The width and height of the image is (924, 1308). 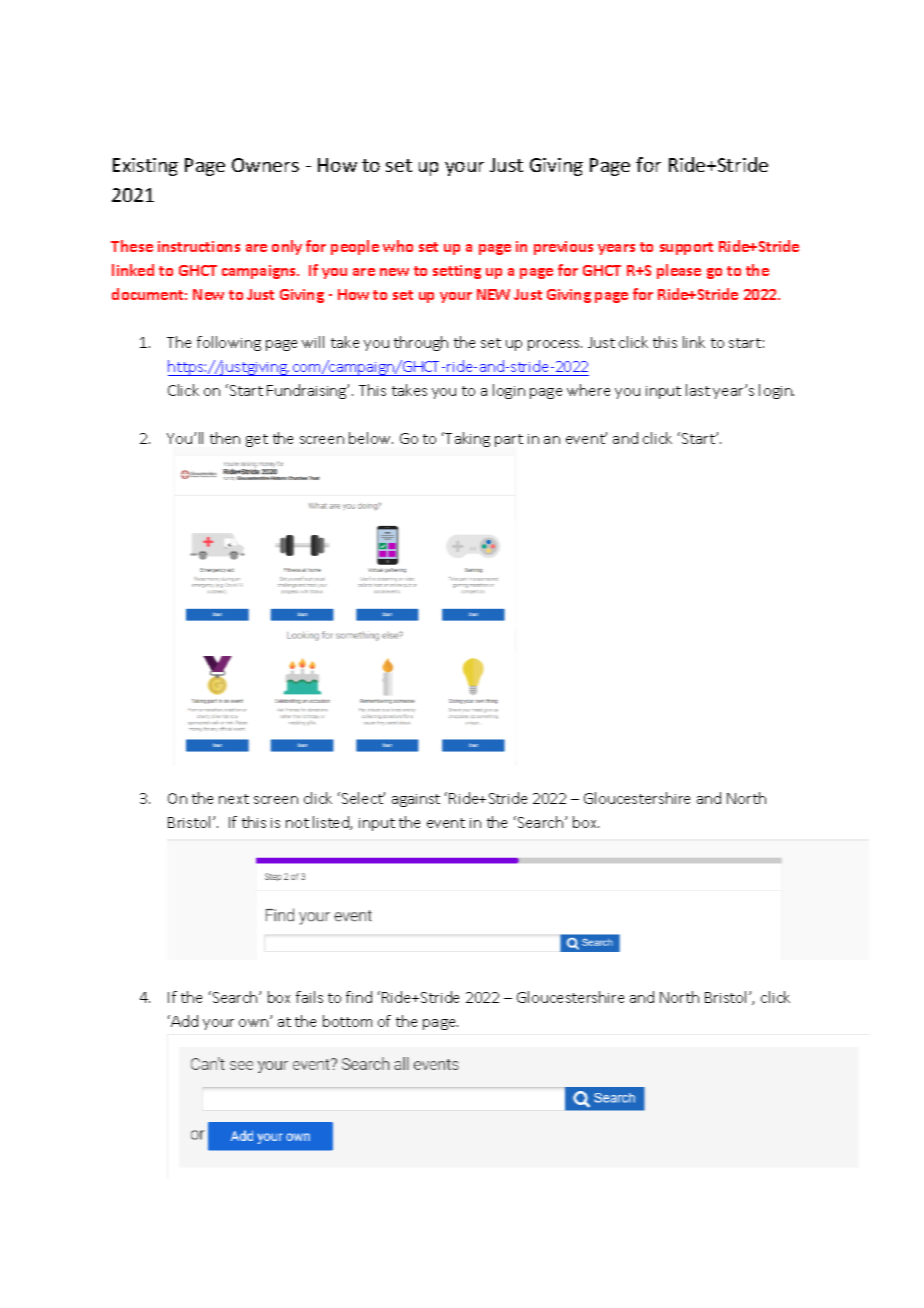 I want to click on find, so click(x=359, y=997).
